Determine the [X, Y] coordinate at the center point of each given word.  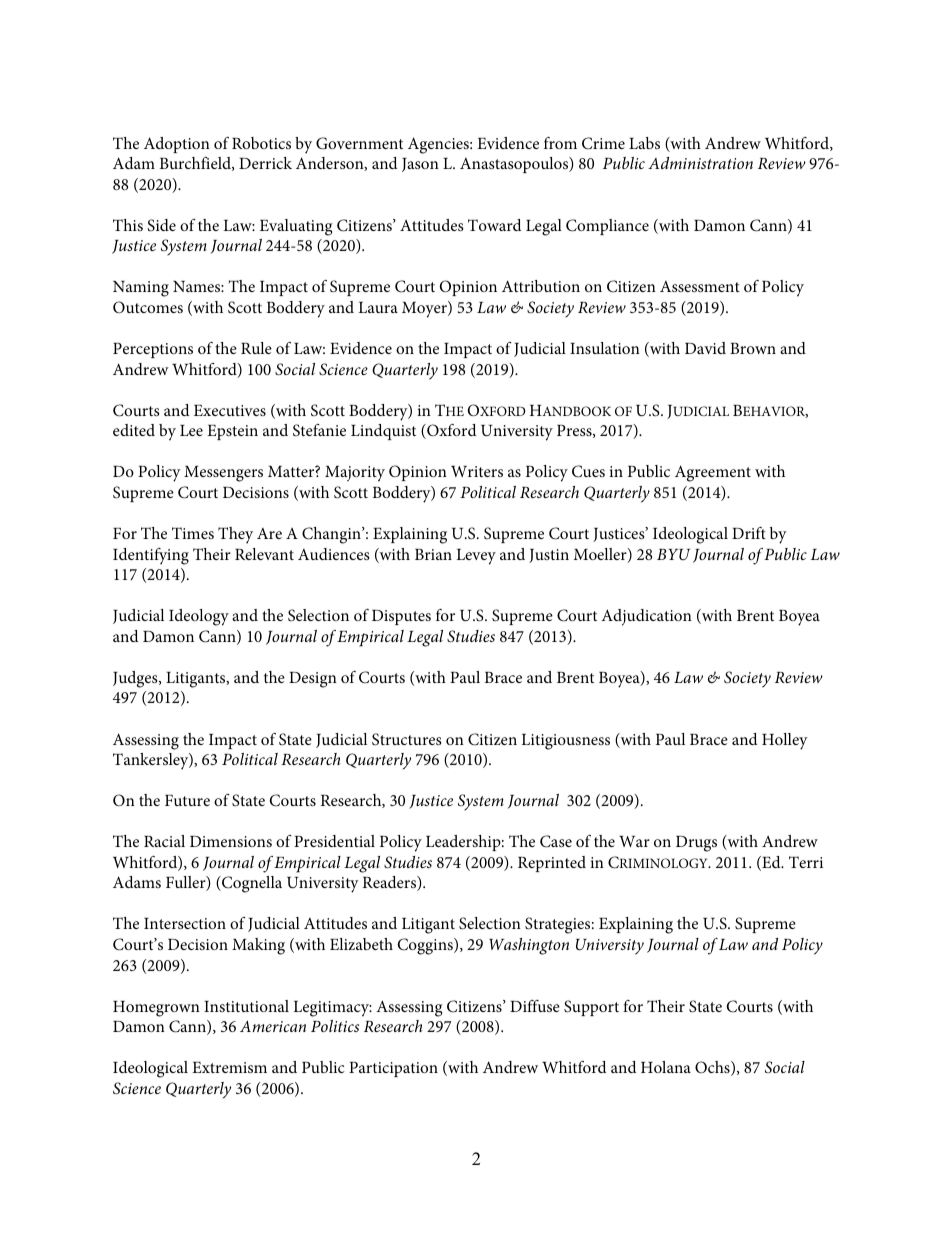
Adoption [177, 145]
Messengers [223, 474]
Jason [420, 165]
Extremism [229, 1067]
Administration [700, 163]
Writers [477, 471]
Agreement [713, 473]
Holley [785, 741]
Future [187, 800]
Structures [407, 739]
